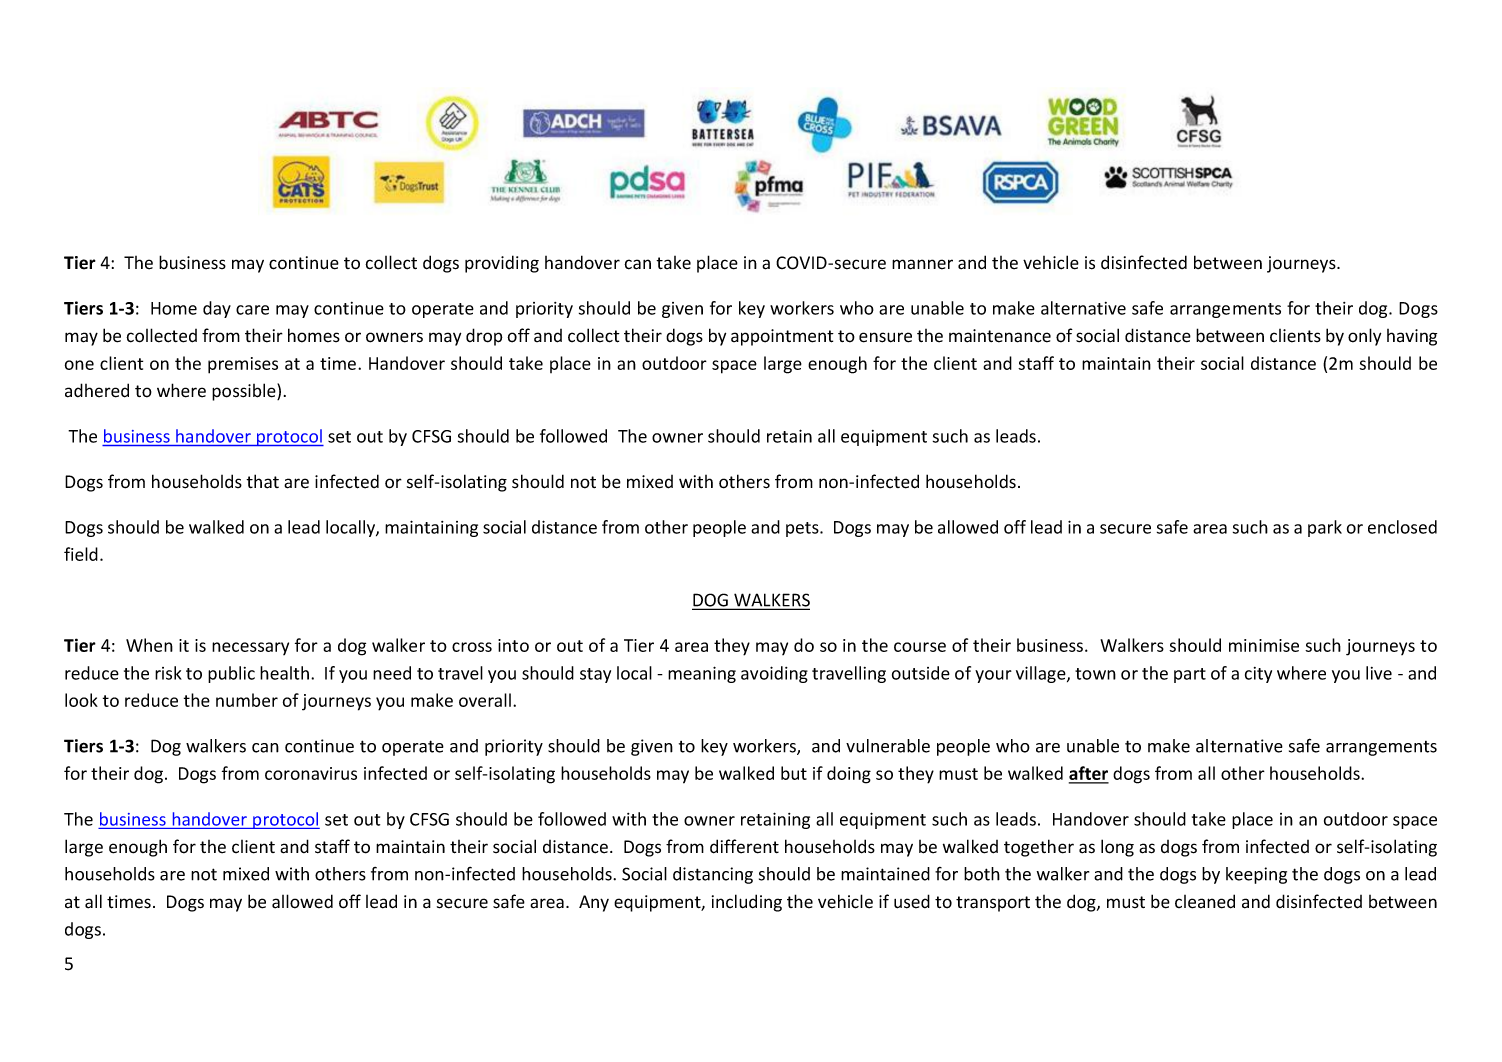  What do you see at coordinates (713, 875) in the screenshot?
I see `distancing` at bounding box center [713, 875].
